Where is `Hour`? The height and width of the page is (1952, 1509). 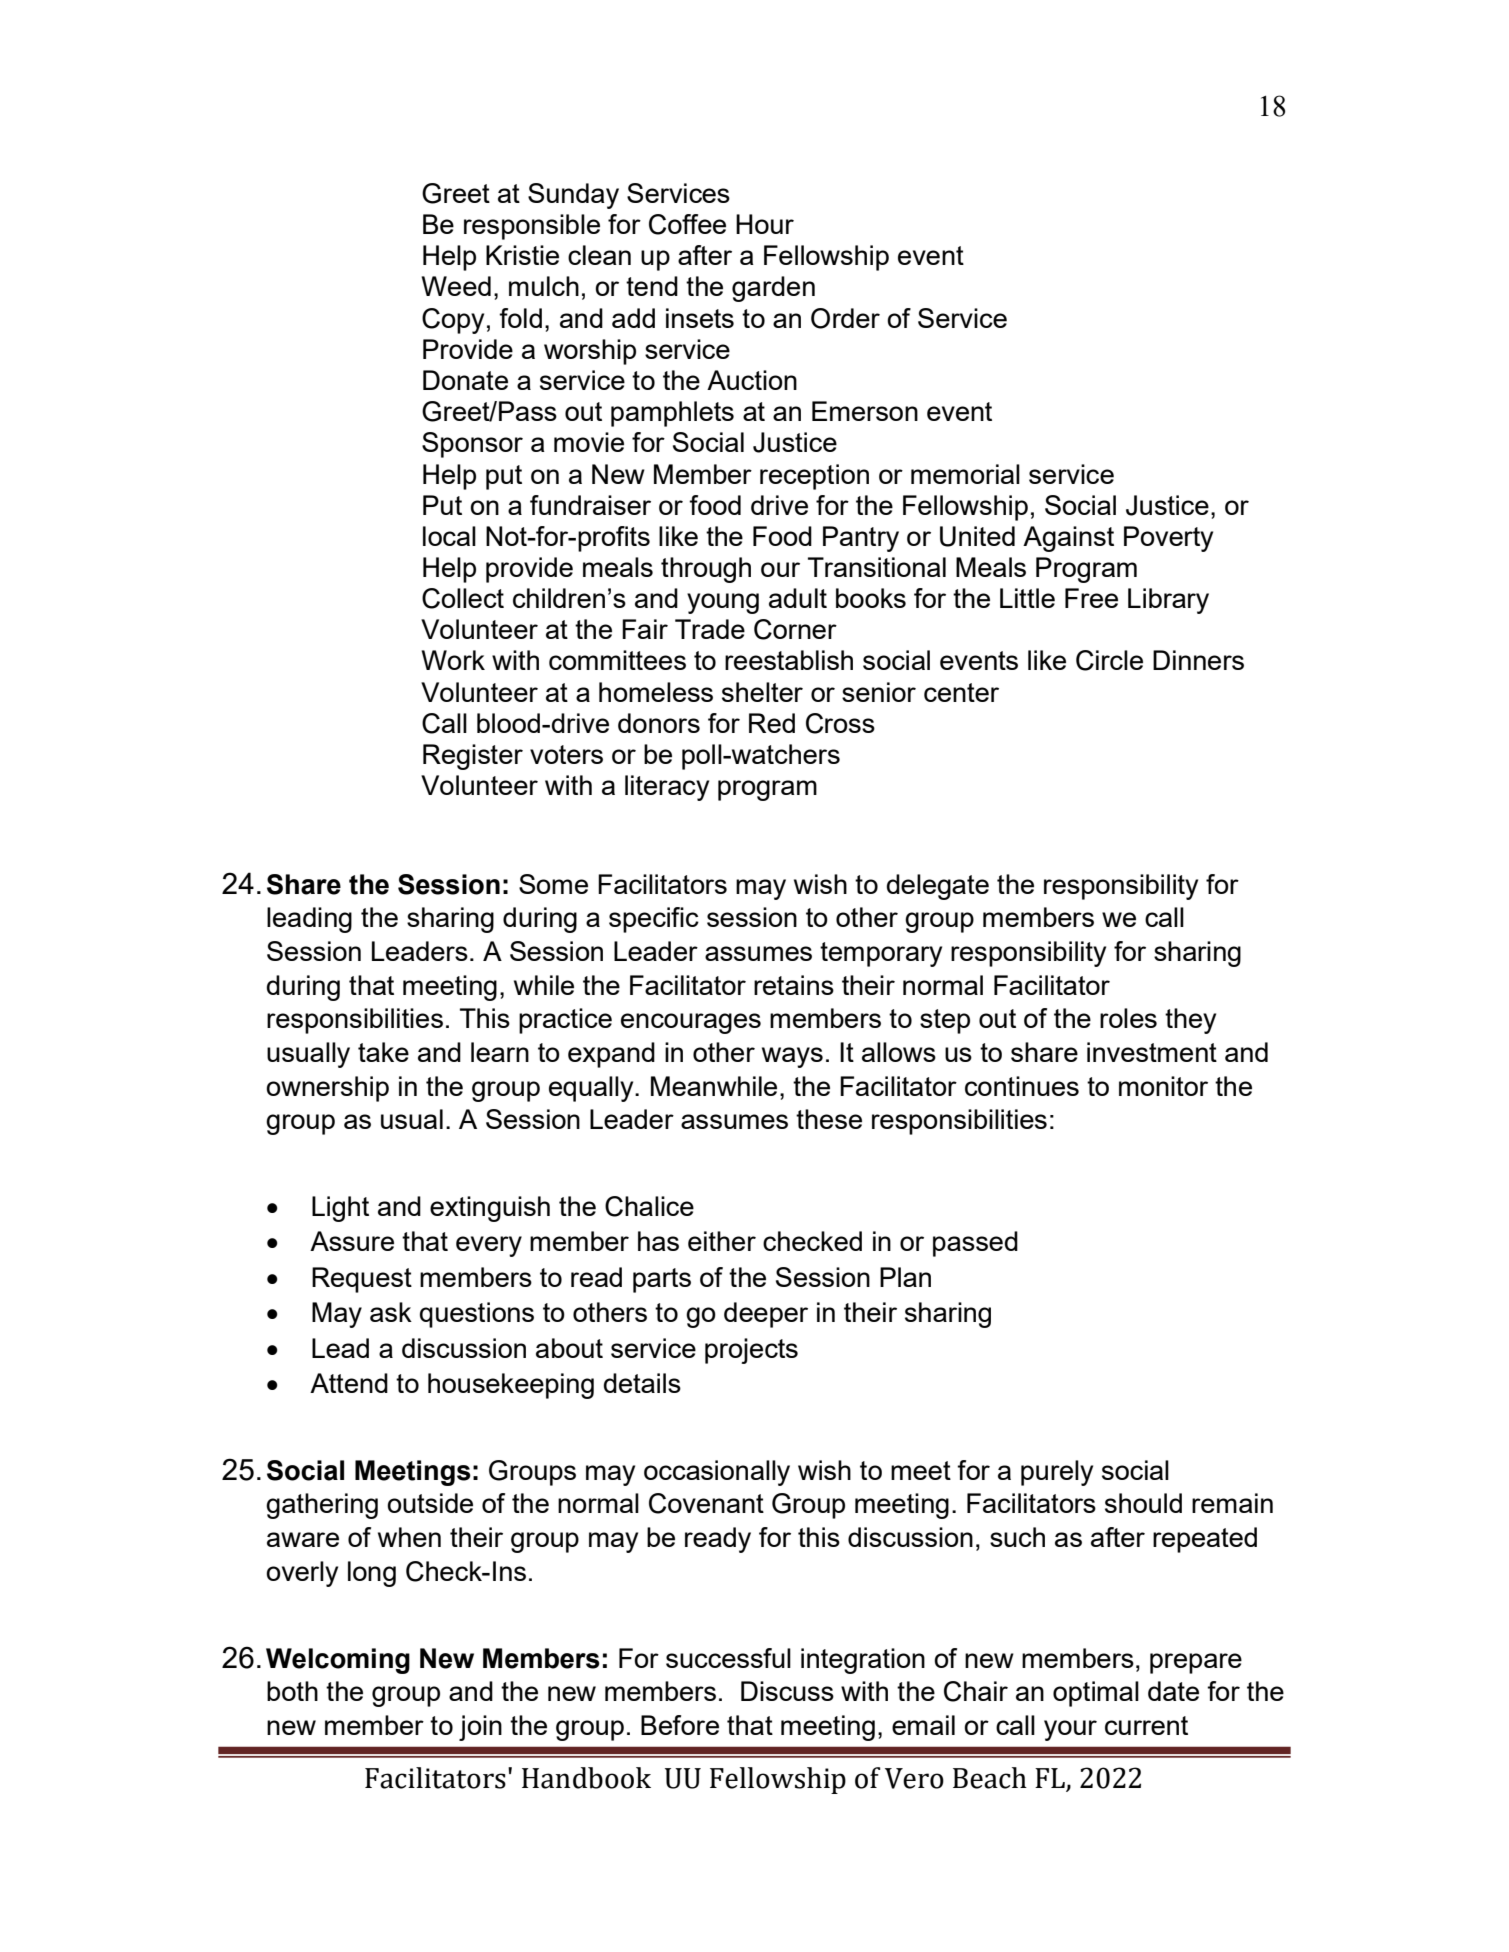 Hour is located at coordinates (765, 224).
